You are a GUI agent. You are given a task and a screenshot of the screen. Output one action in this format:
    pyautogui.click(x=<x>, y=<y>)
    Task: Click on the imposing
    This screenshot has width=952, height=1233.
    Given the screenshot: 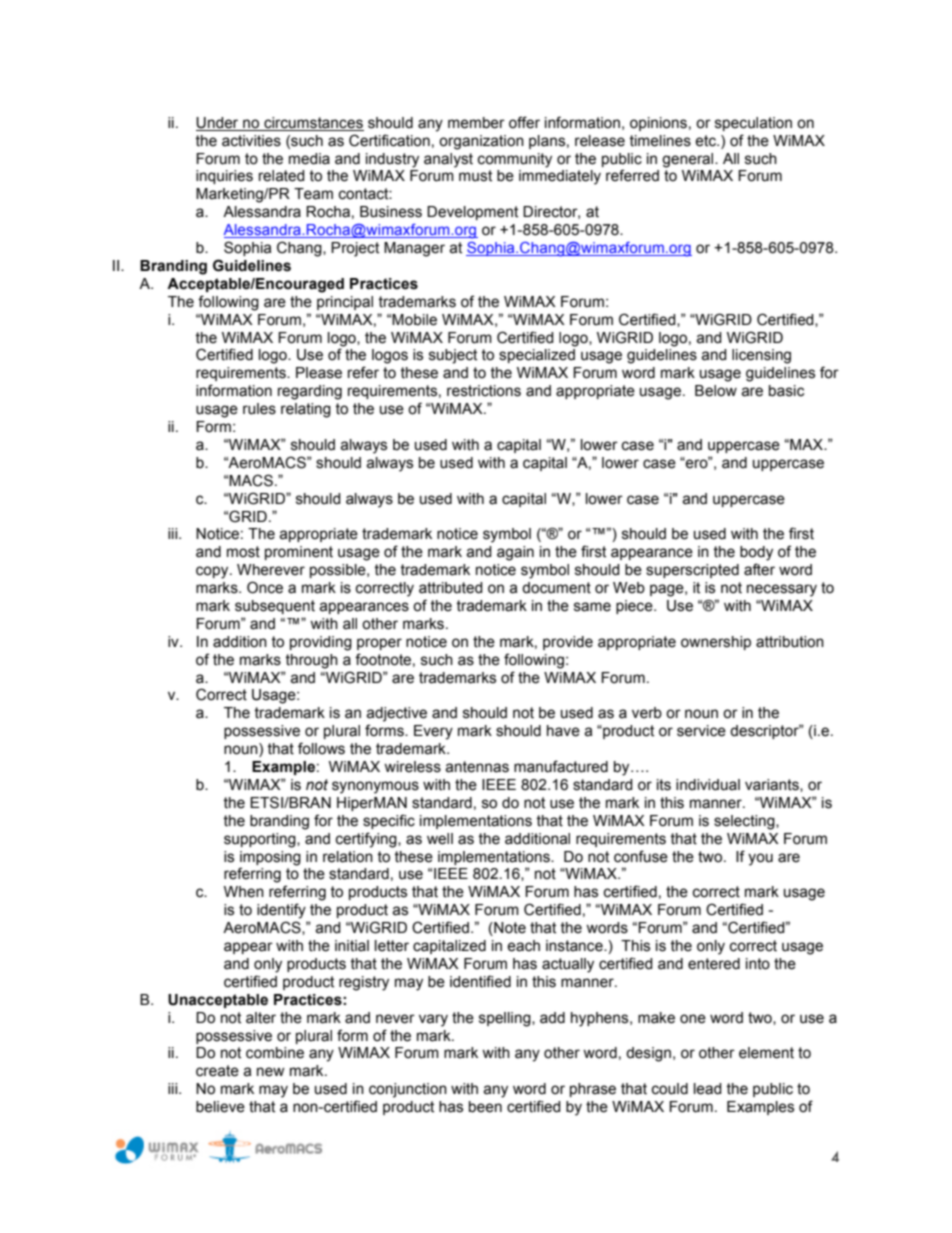 What is the action you would take?
    pyautogui.click(x=270, y=858)
